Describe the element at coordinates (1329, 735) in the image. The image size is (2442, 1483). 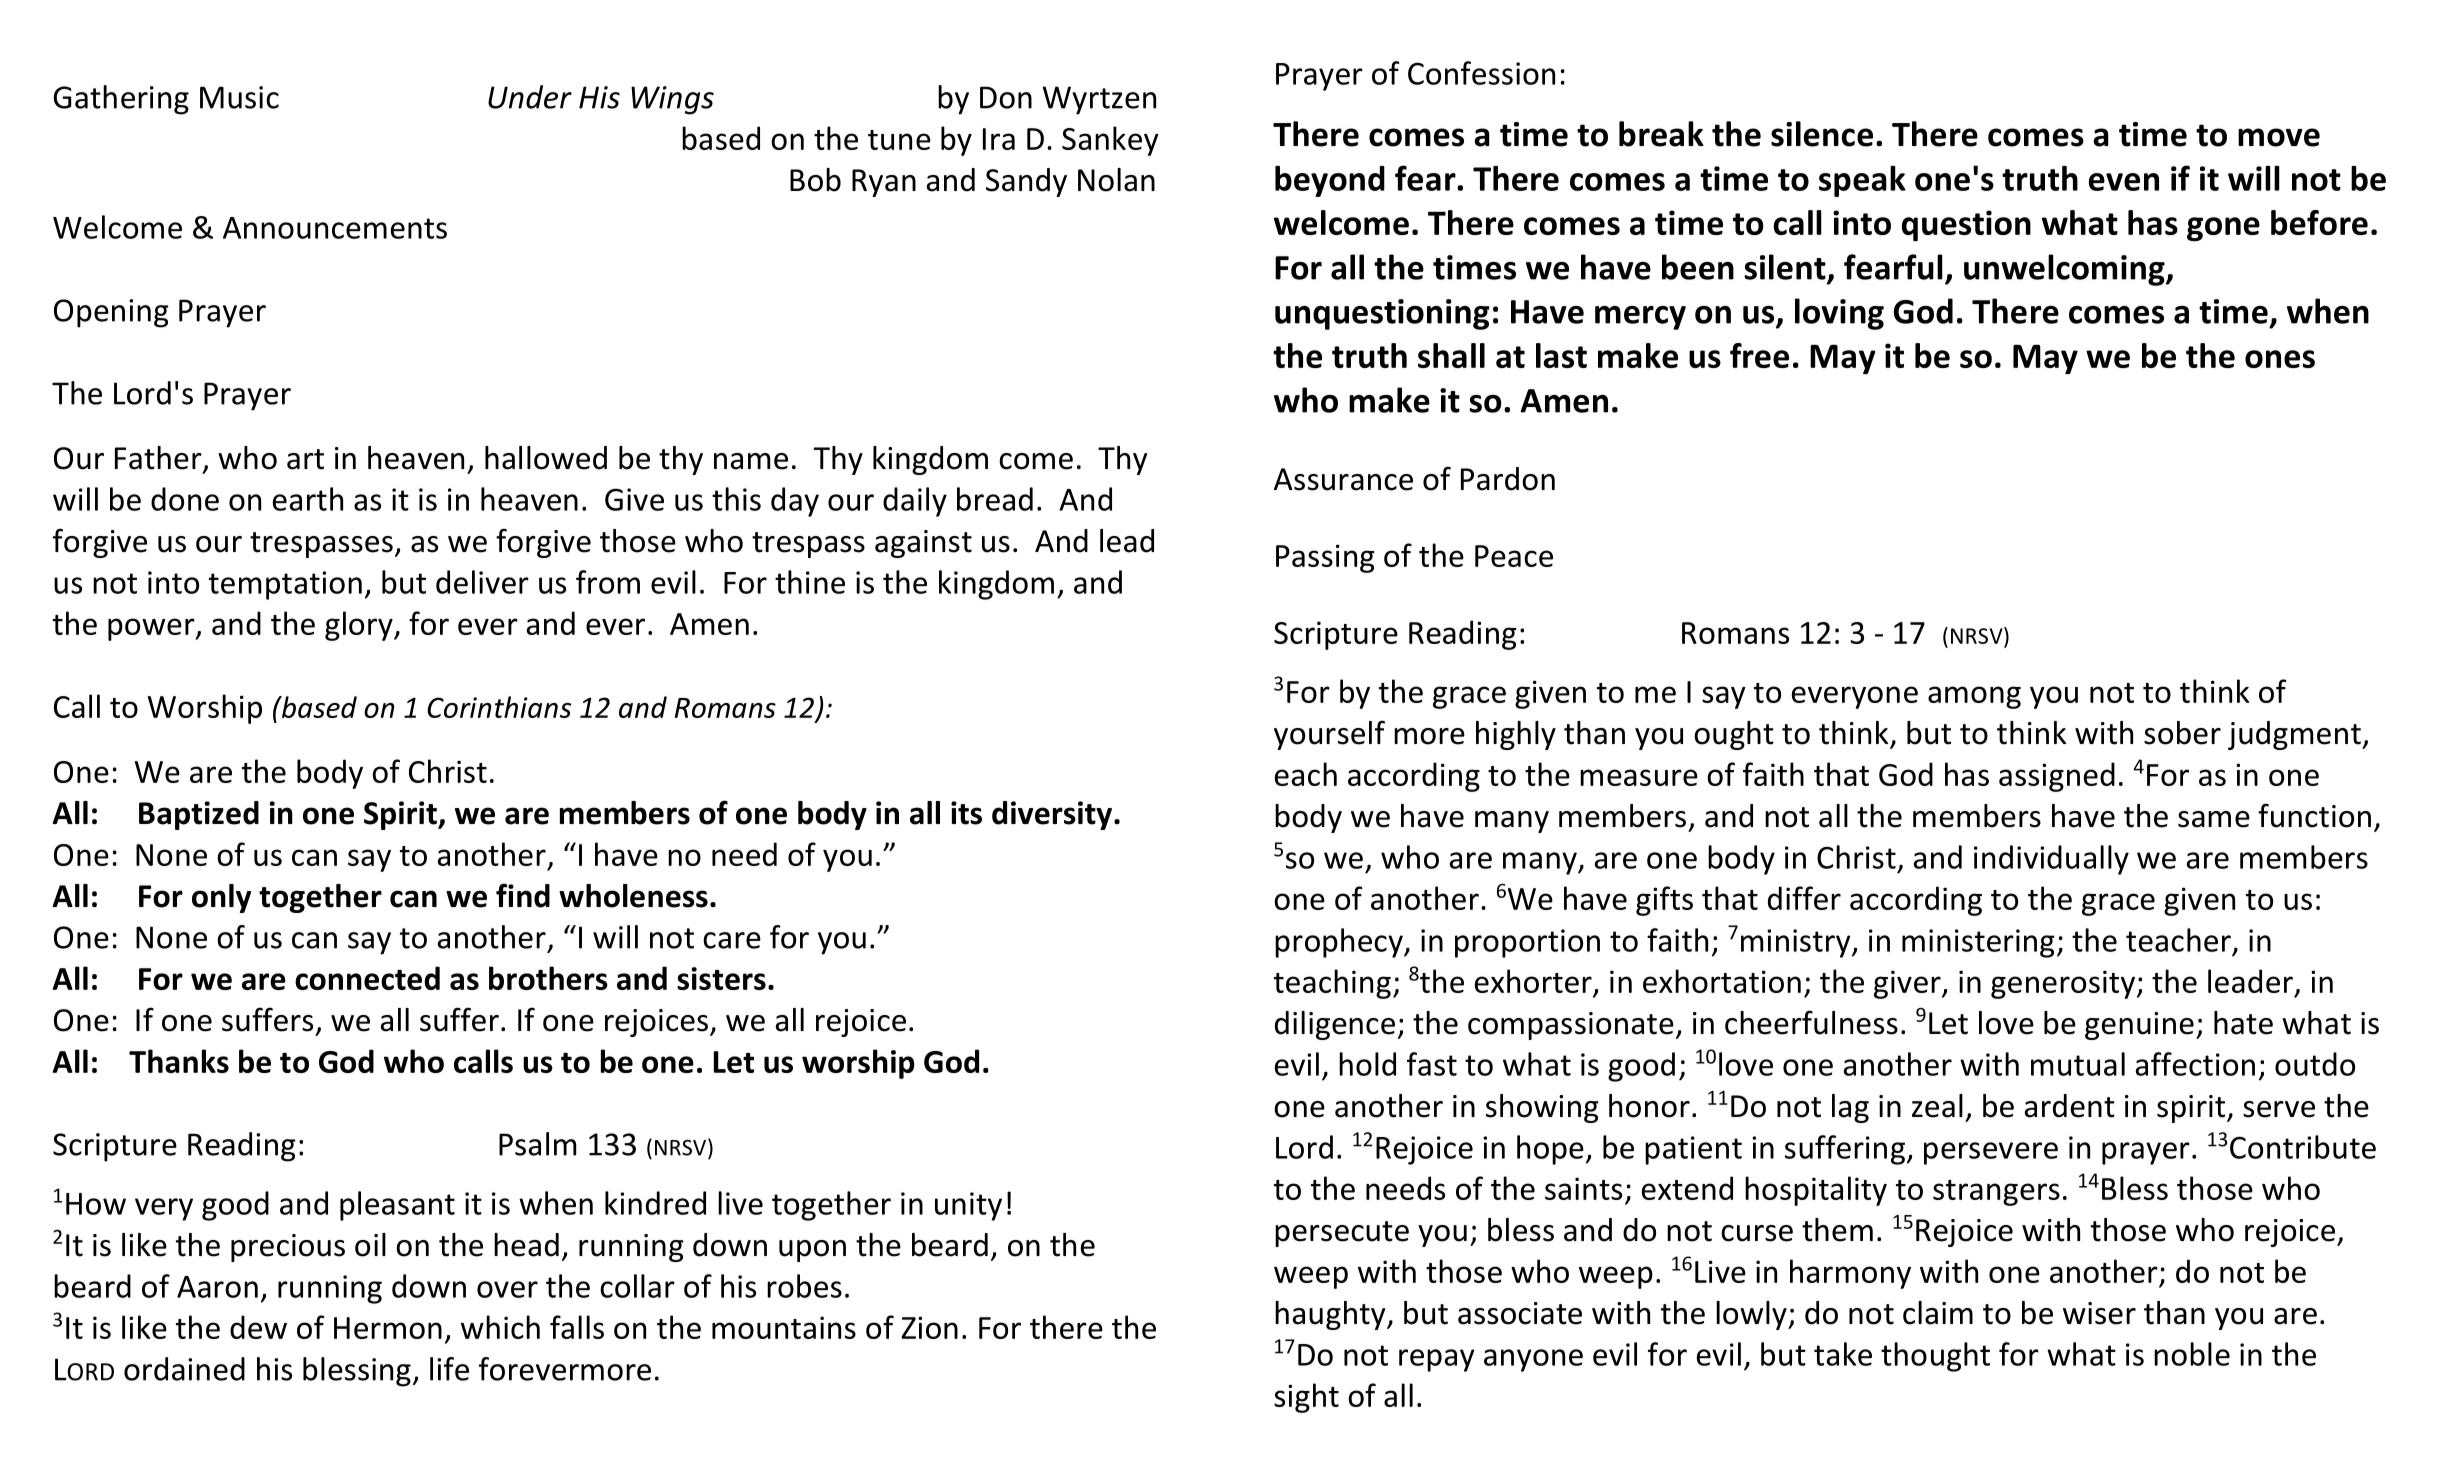
I see `yourself` at that location.
